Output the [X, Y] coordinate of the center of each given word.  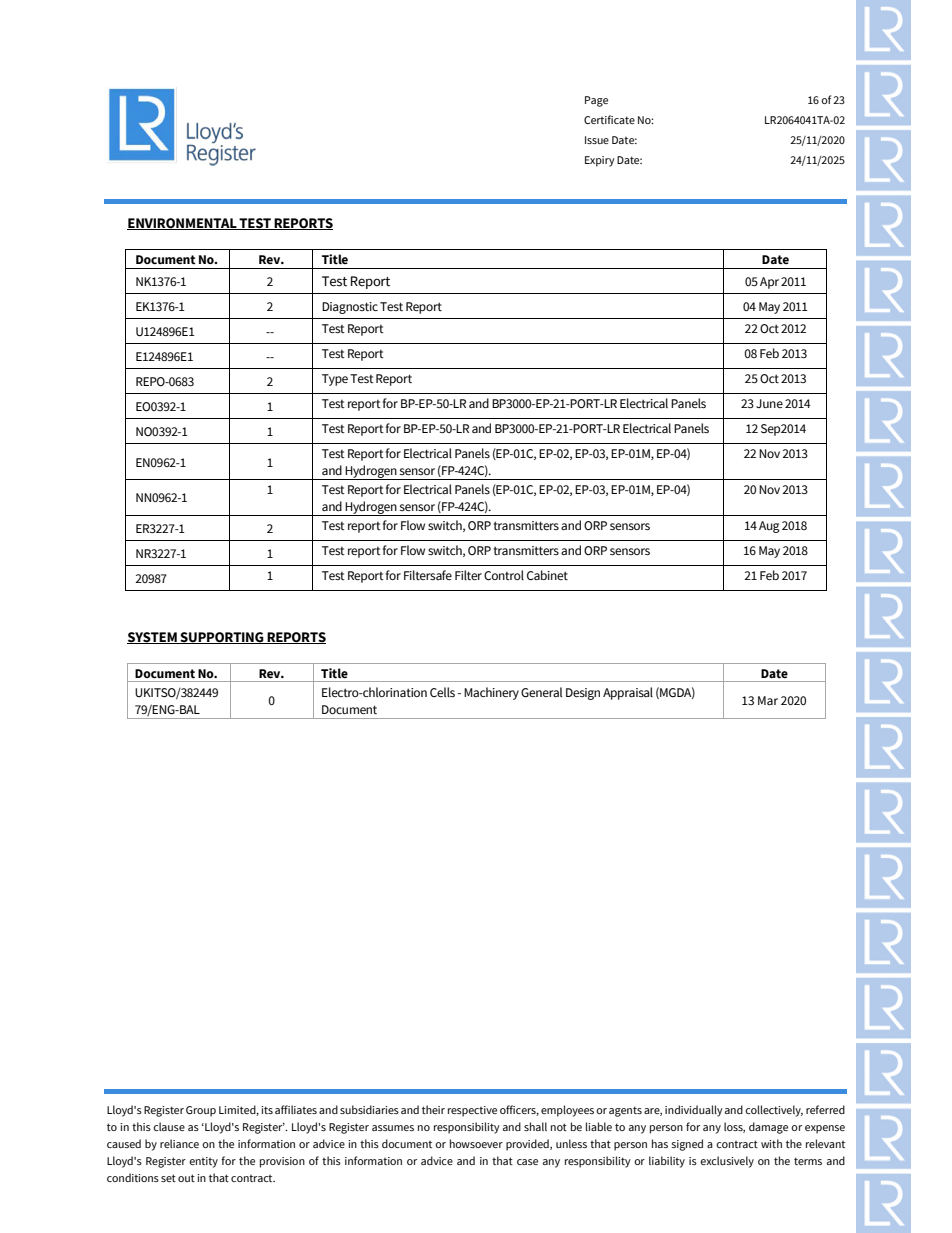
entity [203, 1162]
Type [335, 380]
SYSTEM [153, 638]
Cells [442, 692]
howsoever [476, 1143]
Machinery [491, 693]
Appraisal [628, 693]
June [769, 403]
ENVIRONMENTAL [183, 224]
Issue [597, 140]
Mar [768, 700]
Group [201, 1111]
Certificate [609, 119]
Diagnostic [350, 308]
